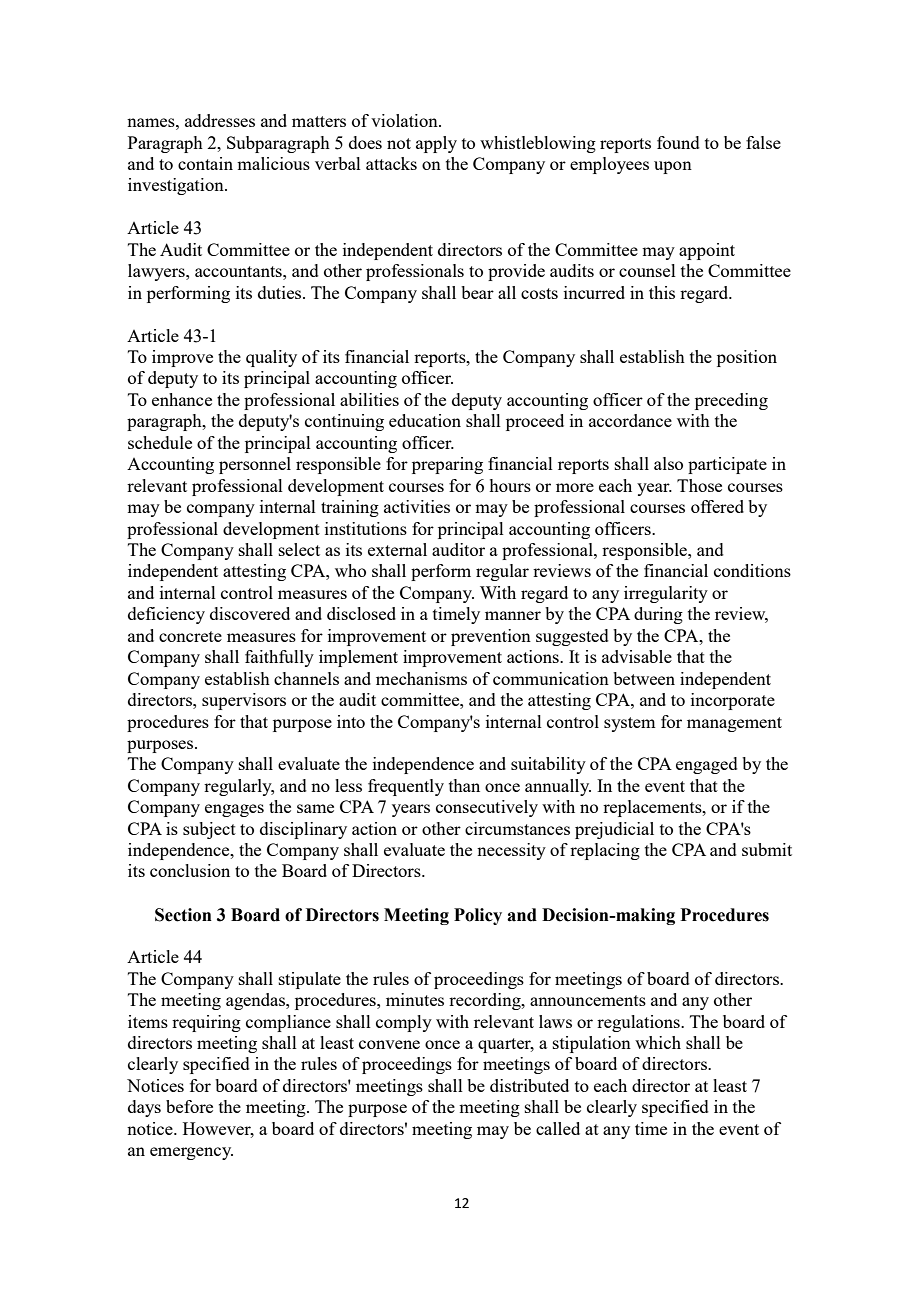 The height and width of the screenshot is (1308, 924). What do you see at coordinates (190, 870) in the screenshot?
I see `conclusion` at bounding box center [190, 870].
